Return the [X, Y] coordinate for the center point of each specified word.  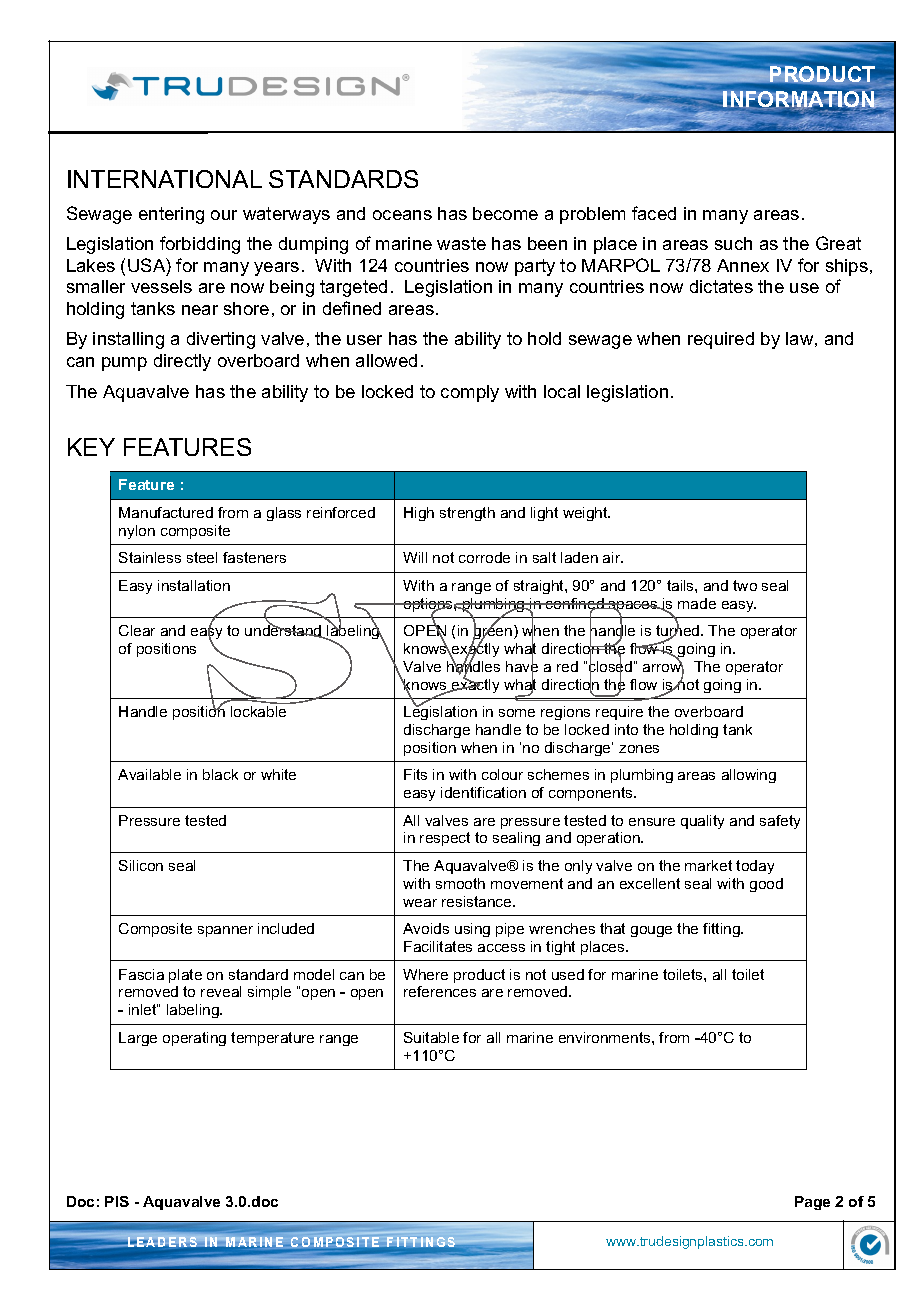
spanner [225, 931]
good [766, 885]
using [472, 930]
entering [171, 215]
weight [586, 514]
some [517, 713]
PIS [117, 1201]
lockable [258, 711]
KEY [91, 447]
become [505, 213]
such [733, 243]
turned [679, 631]
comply [470, 393]
